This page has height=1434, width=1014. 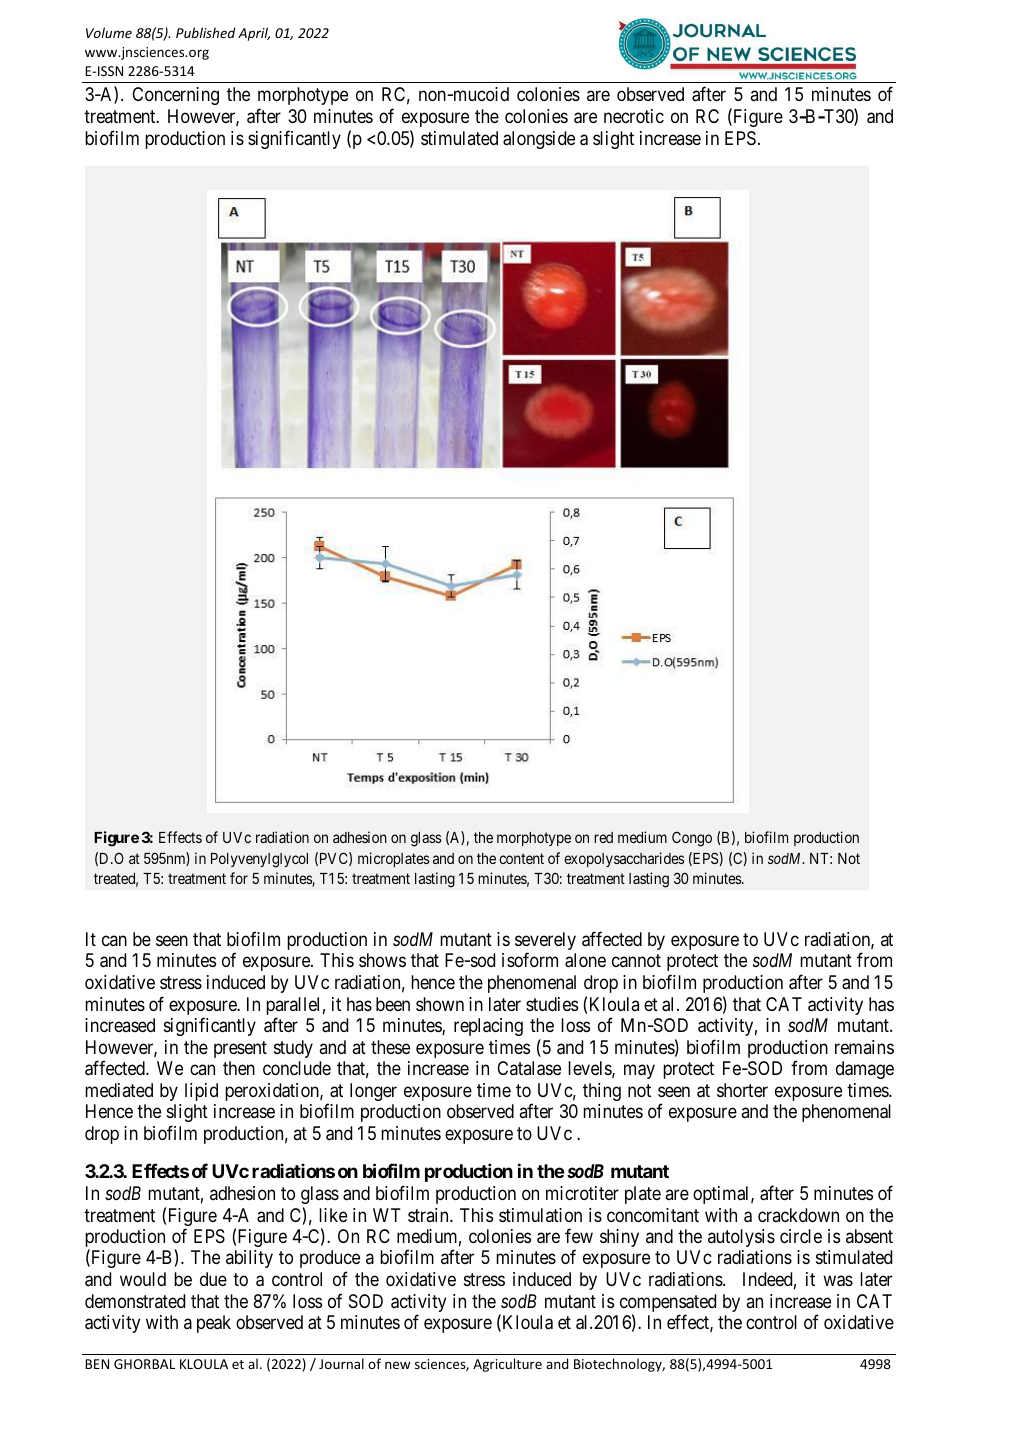 What do you see at coordinates (634, 116) in the page?
I see `necrotic` at bounding box center [634, 116].
